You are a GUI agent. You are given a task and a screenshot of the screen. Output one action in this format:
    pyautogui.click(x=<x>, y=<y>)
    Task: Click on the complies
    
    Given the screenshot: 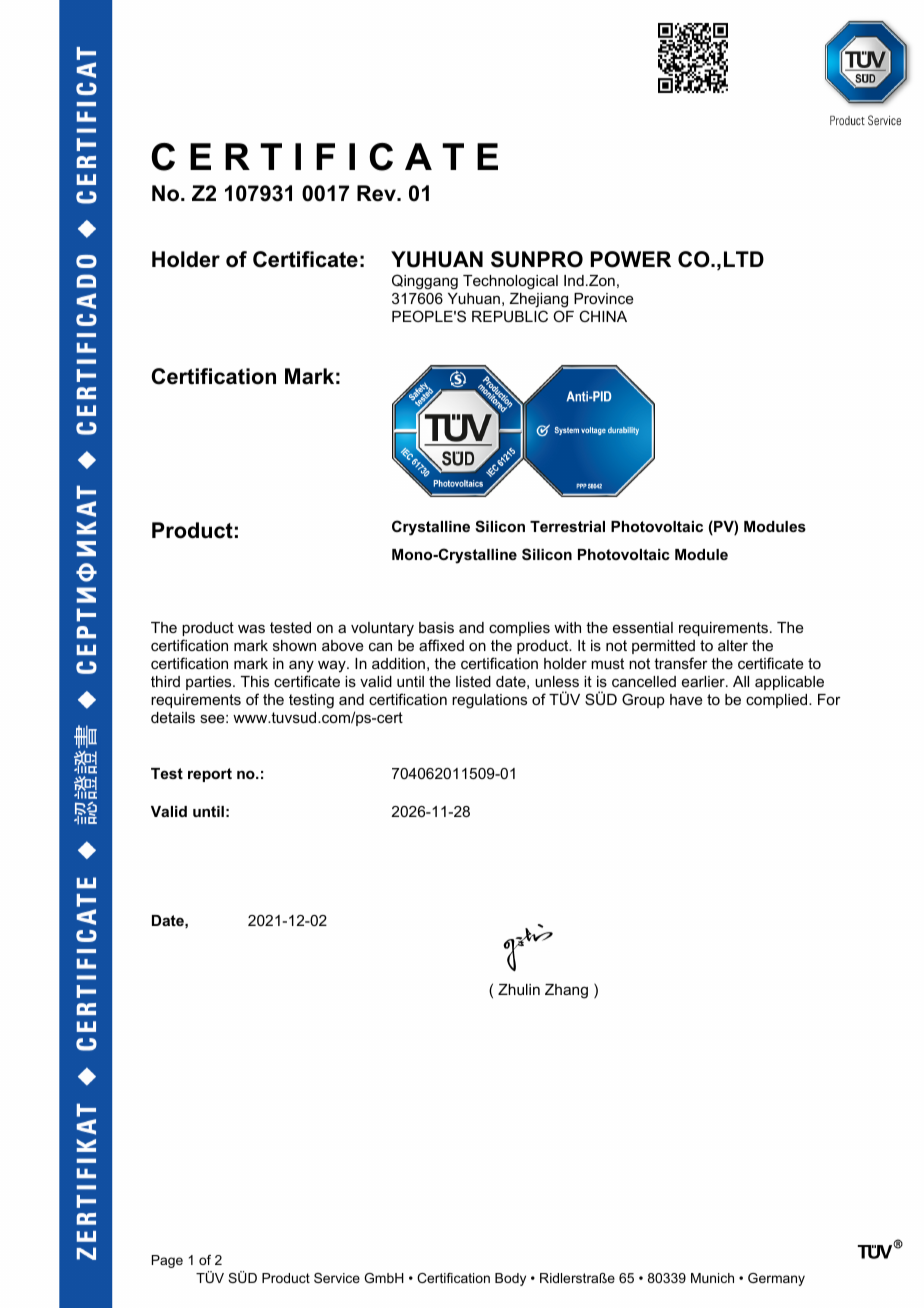 What is the action you would take?
    pyautogui.click(x=519, y=629)
